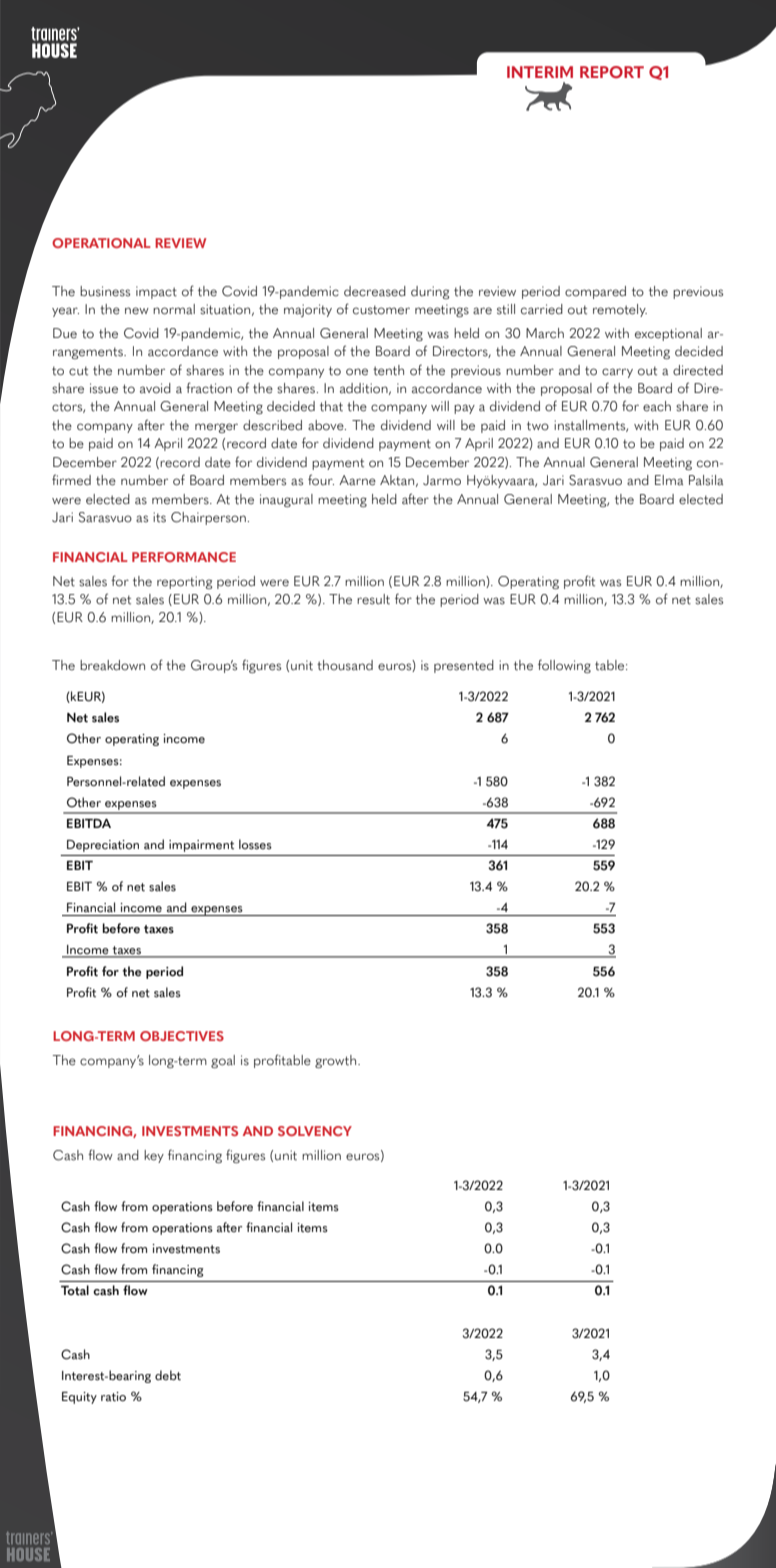  Describe the element at coordinates (564, 666) in the image. I see `following` at that location.
